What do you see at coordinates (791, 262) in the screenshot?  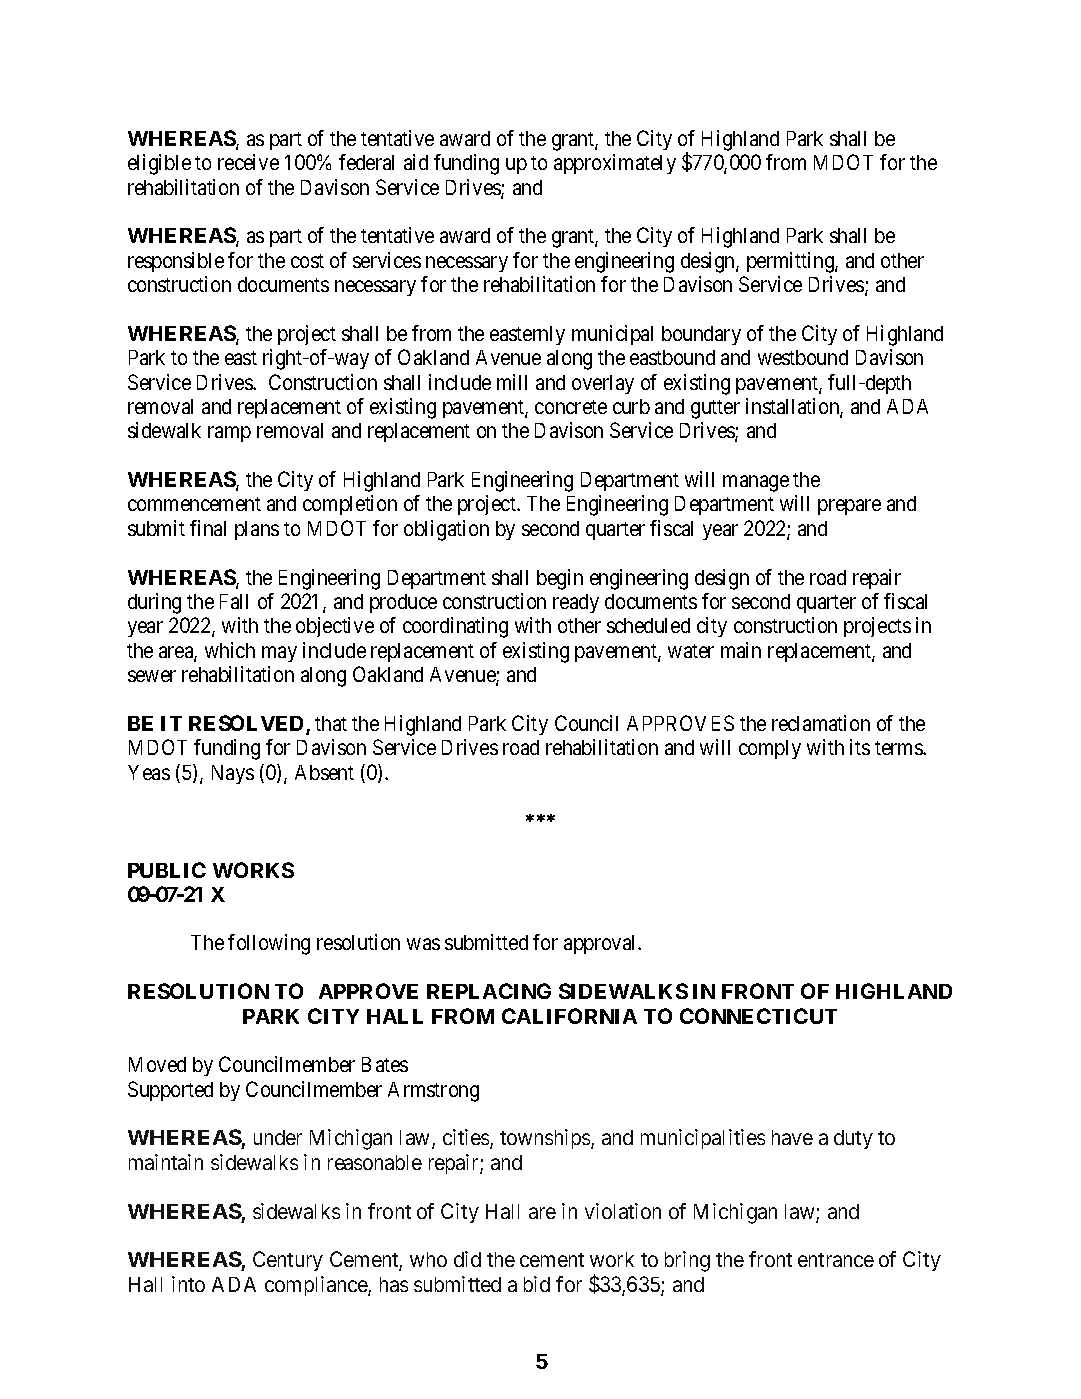 I see `permitting` at bounding box center [791, 262].
